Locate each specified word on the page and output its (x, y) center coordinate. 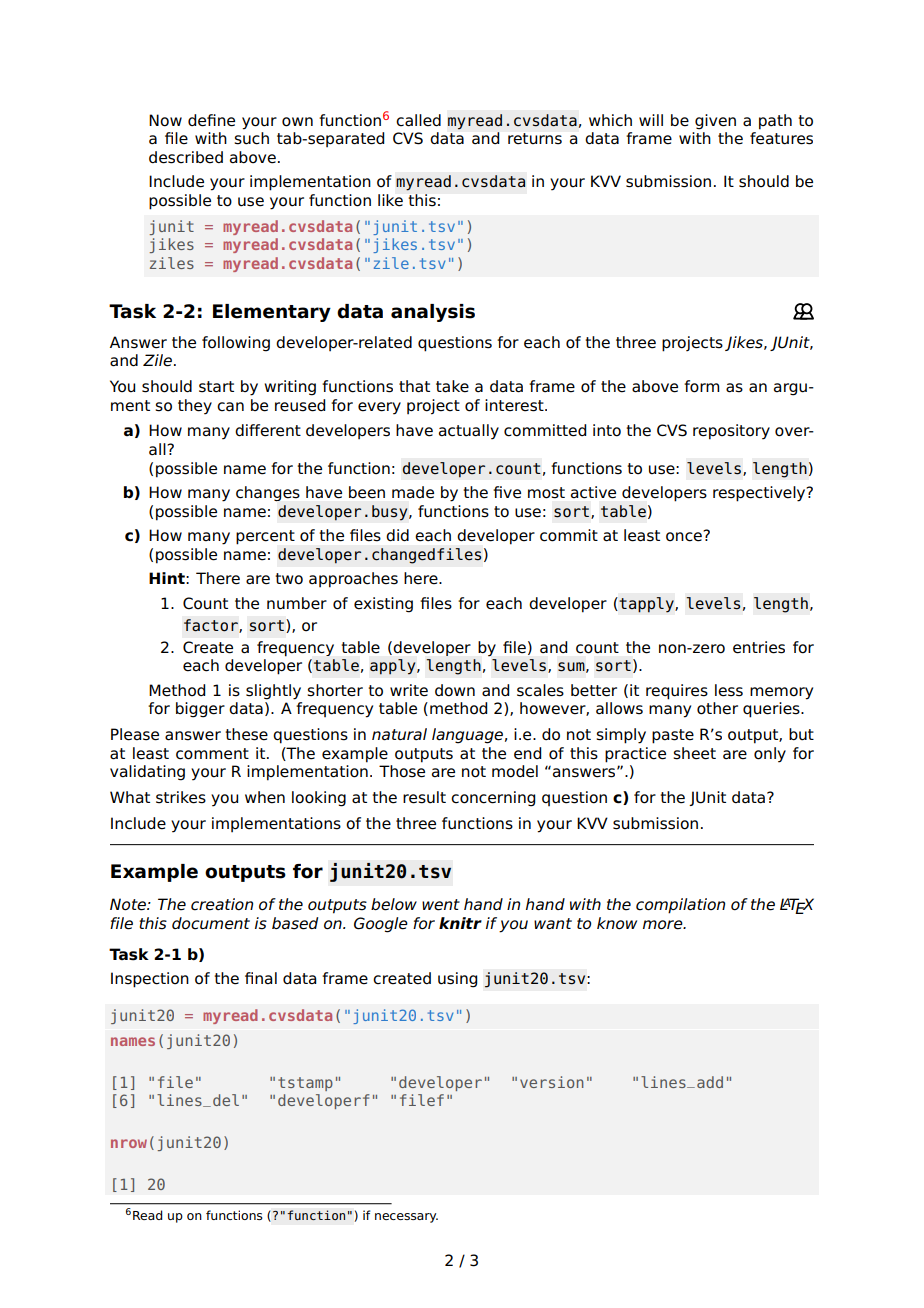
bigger (200, 710)
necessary (406, 1218)
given (715, 122)
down (455, 690)
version (552, 1082)
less (729, 690)
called (418, 120)
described (186, 157)
